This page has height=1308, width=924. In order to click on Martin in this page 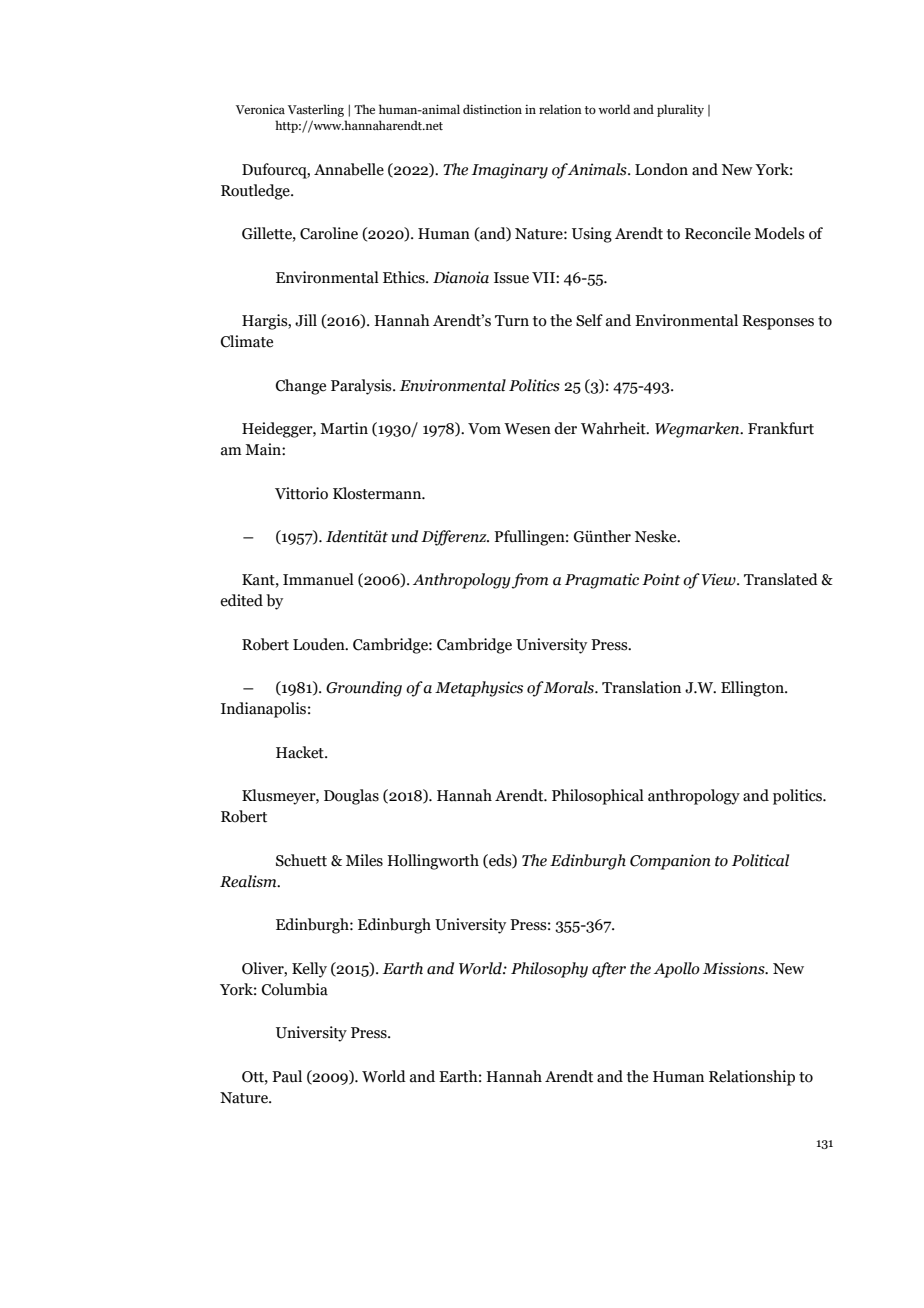, I will do `click(344, 428)`.
